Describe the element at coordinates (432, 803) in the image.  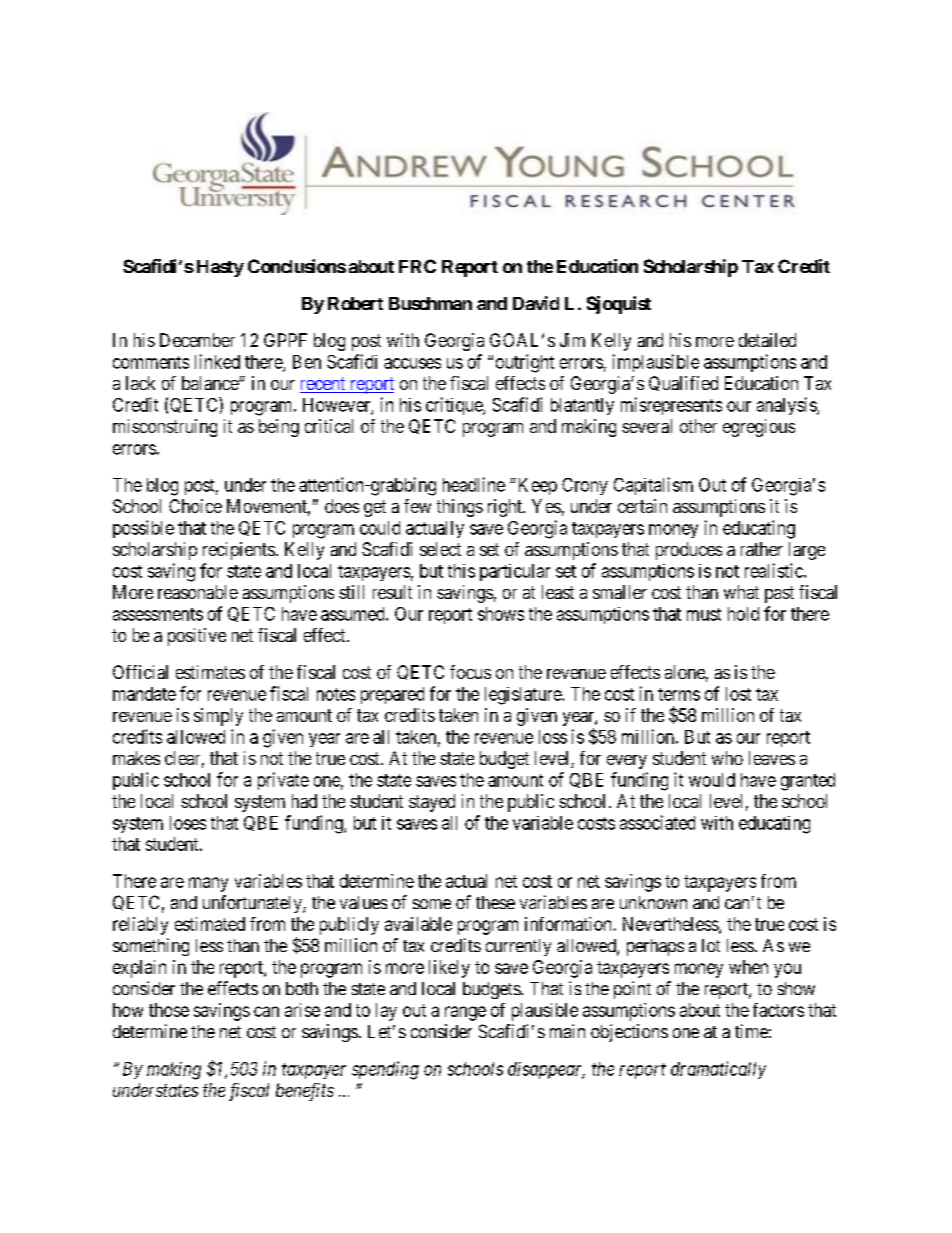
I see `stayed` at that location.
